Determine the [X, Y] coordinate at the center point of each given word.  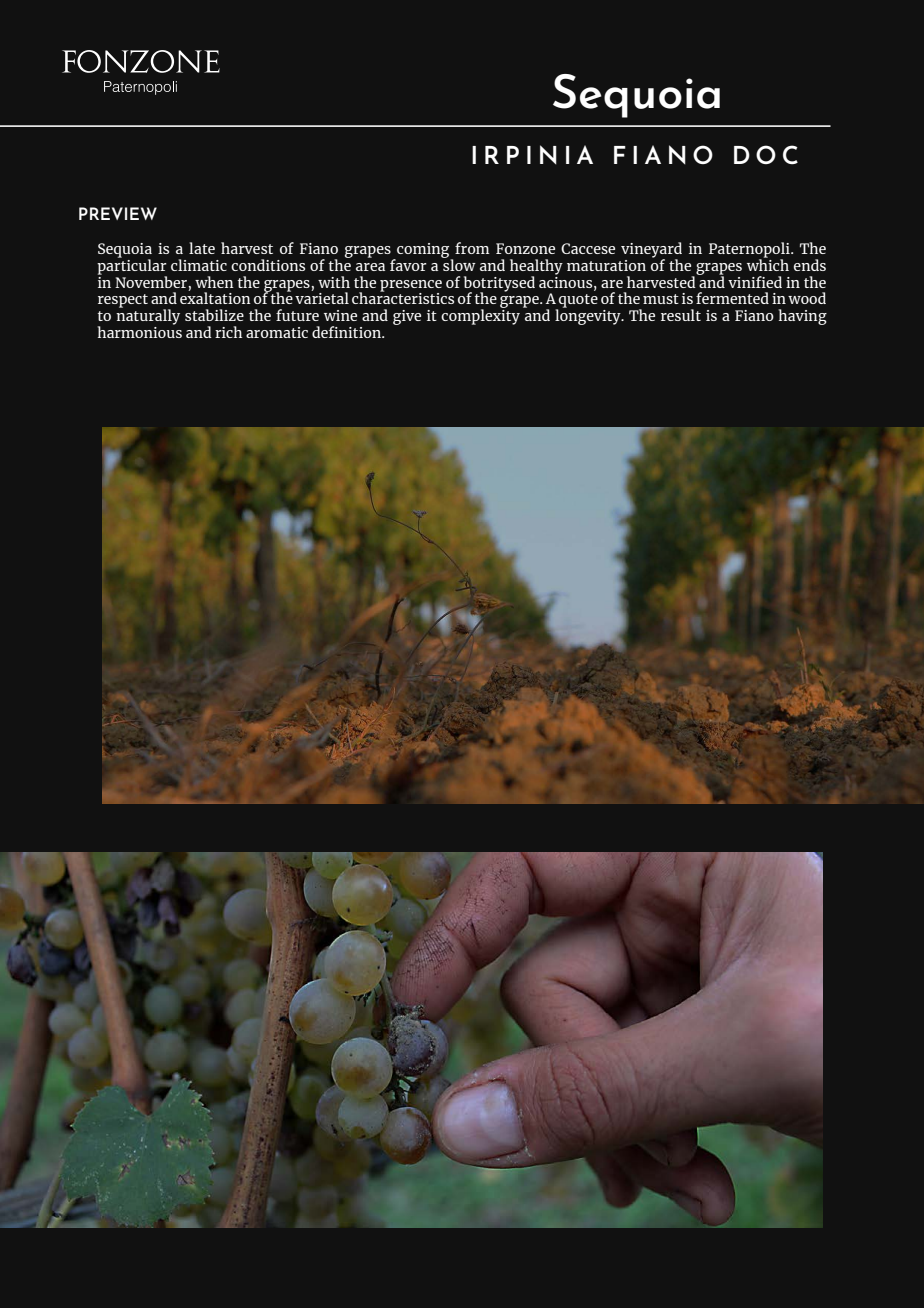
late [202, 248]
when [214, 282]
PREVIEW [118, 213]
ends [810, 265]
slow [459, 264]
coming [423, 251]
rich [228, 332]
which [768, 264]
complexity [480, 316]
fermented [732, 298]
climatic [199, 265]
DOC [766, 155]
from [472, 248]
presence [411, 286]
